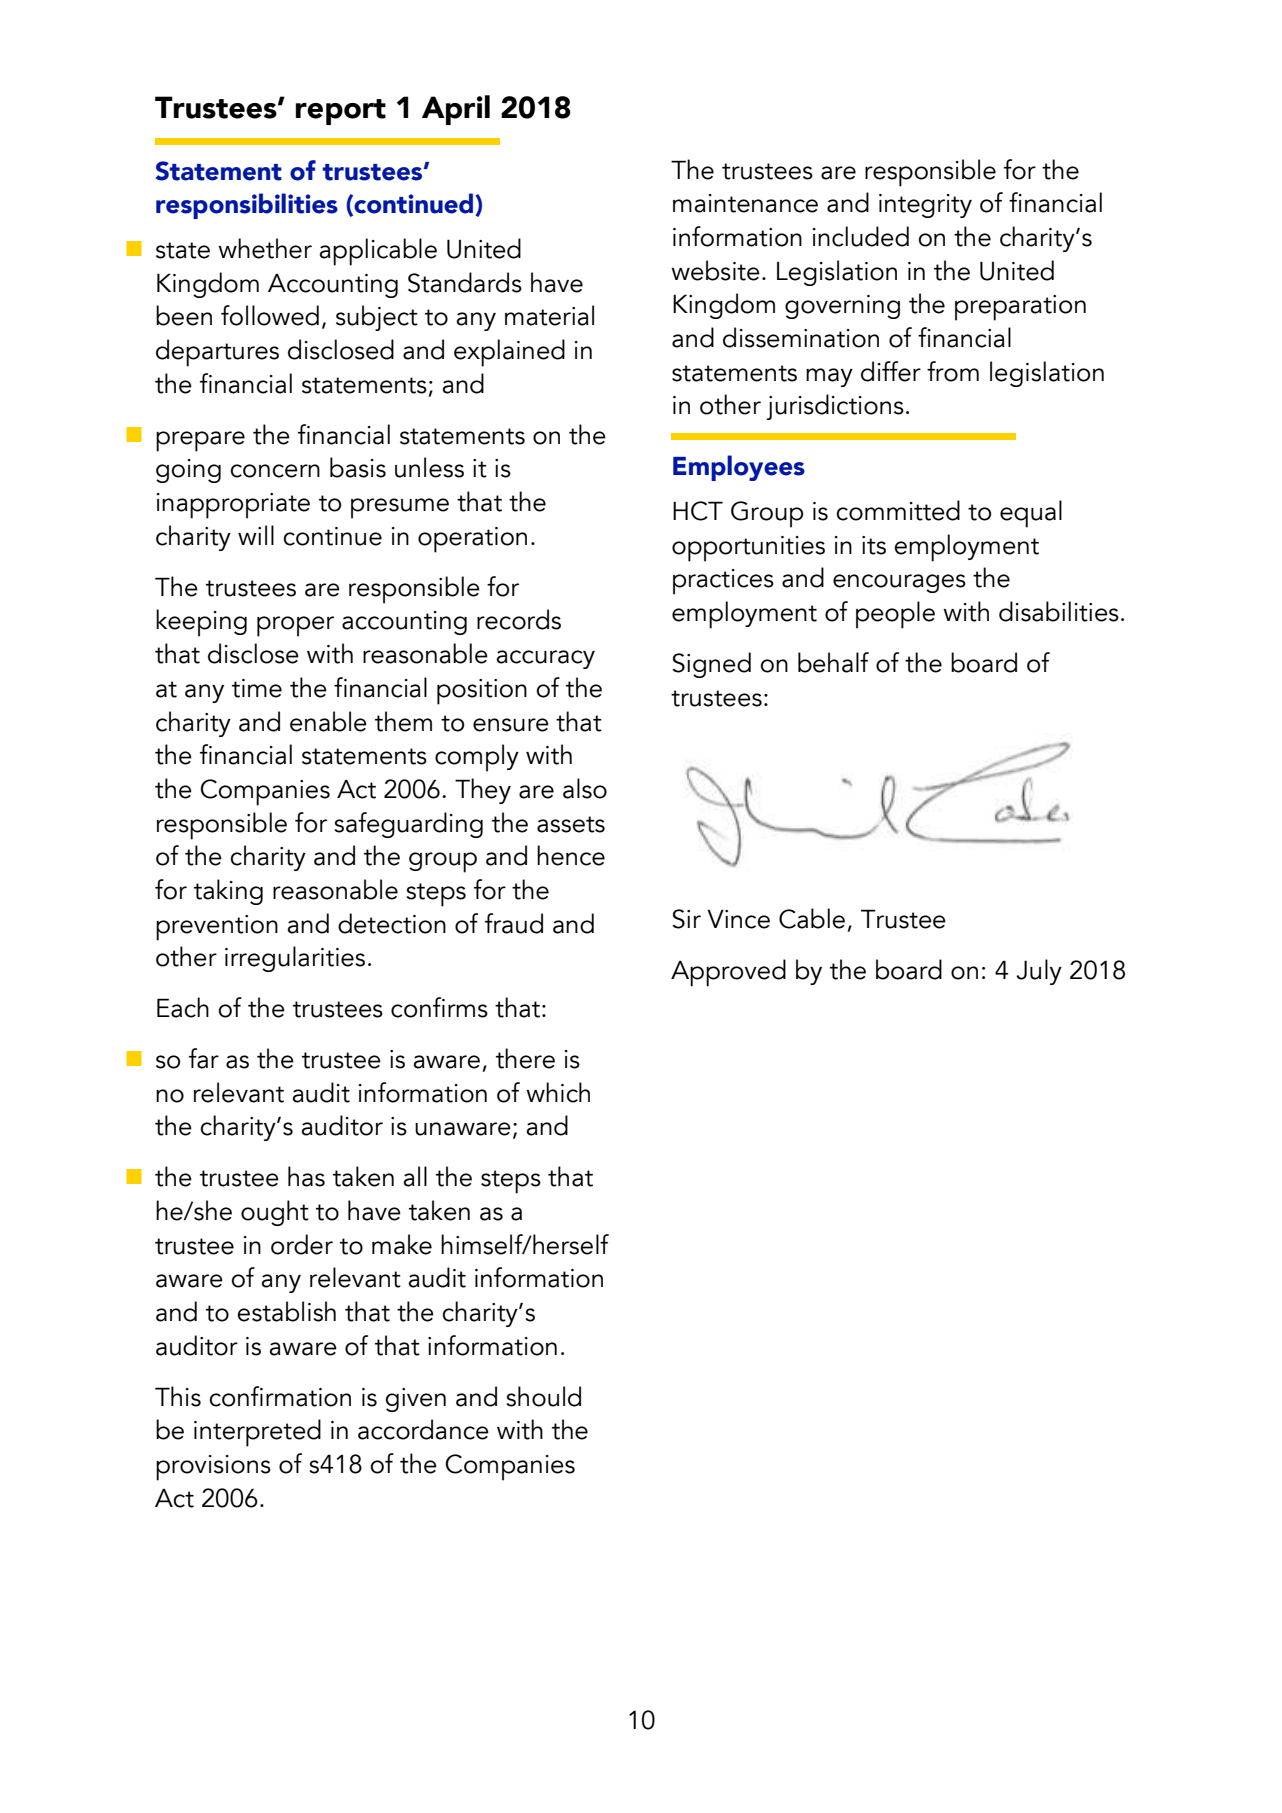 This document has width=1282, height=1813. I want to click on also, so click(585, 788).
